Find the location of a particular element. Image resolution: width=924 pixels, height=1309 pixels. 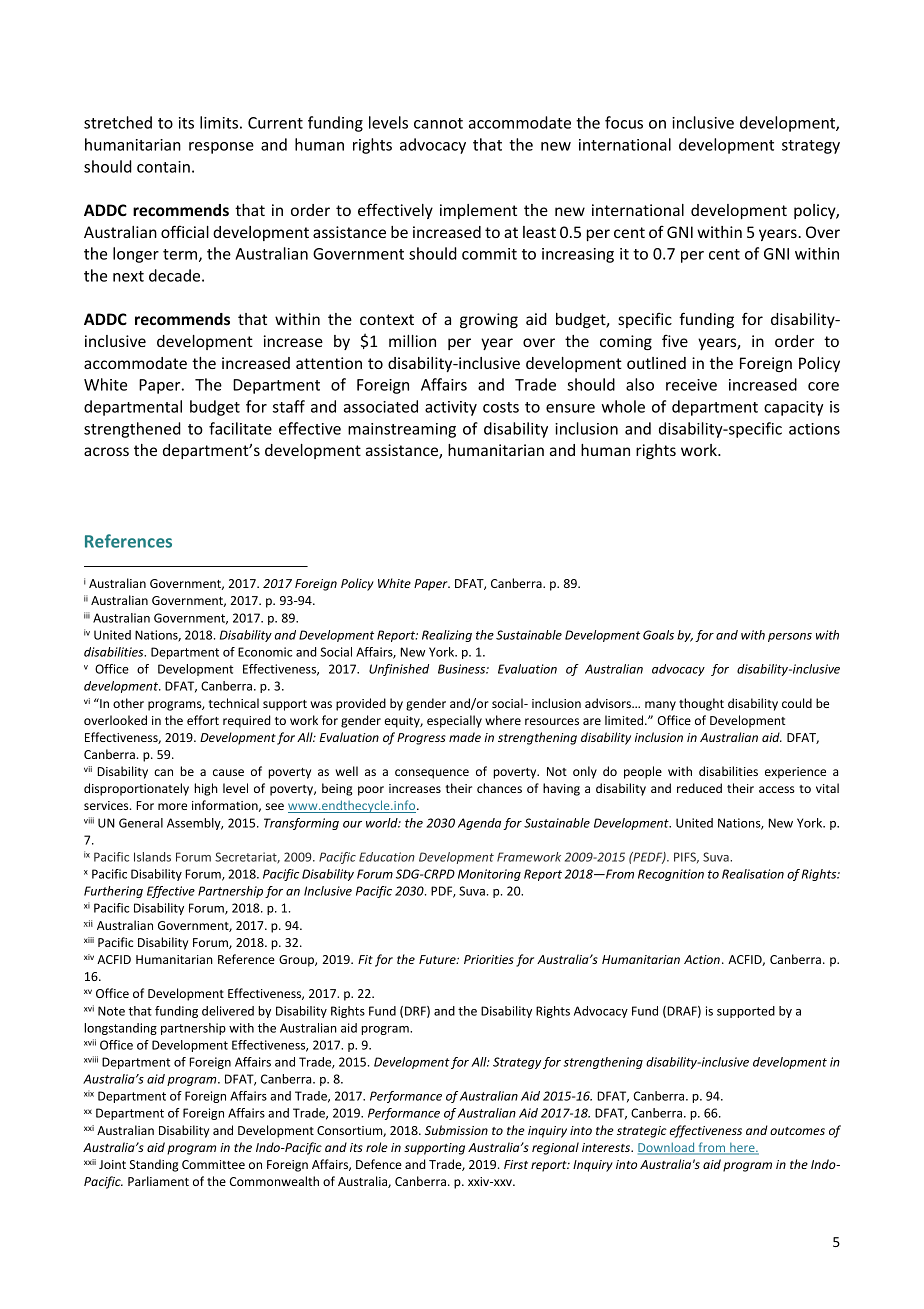

persons is located at coordinates (790, 637).
